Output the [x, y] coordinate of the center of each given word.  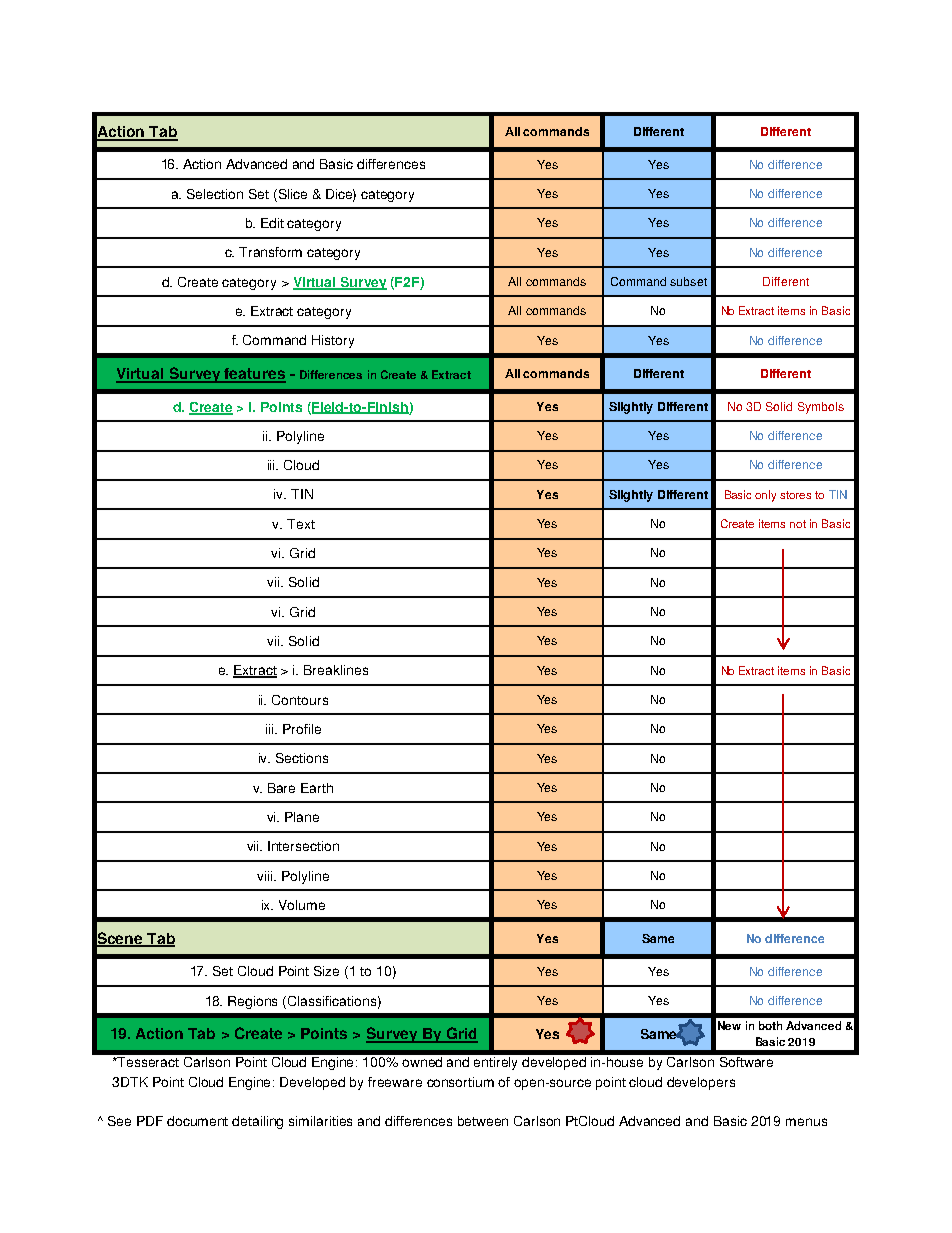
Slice [291, 194]
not [798, 524]
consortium [460, 1082]
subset [688, 281]
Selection [215, 194]
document [197, 1121]
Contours [300, 700]
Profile [302, 729]
